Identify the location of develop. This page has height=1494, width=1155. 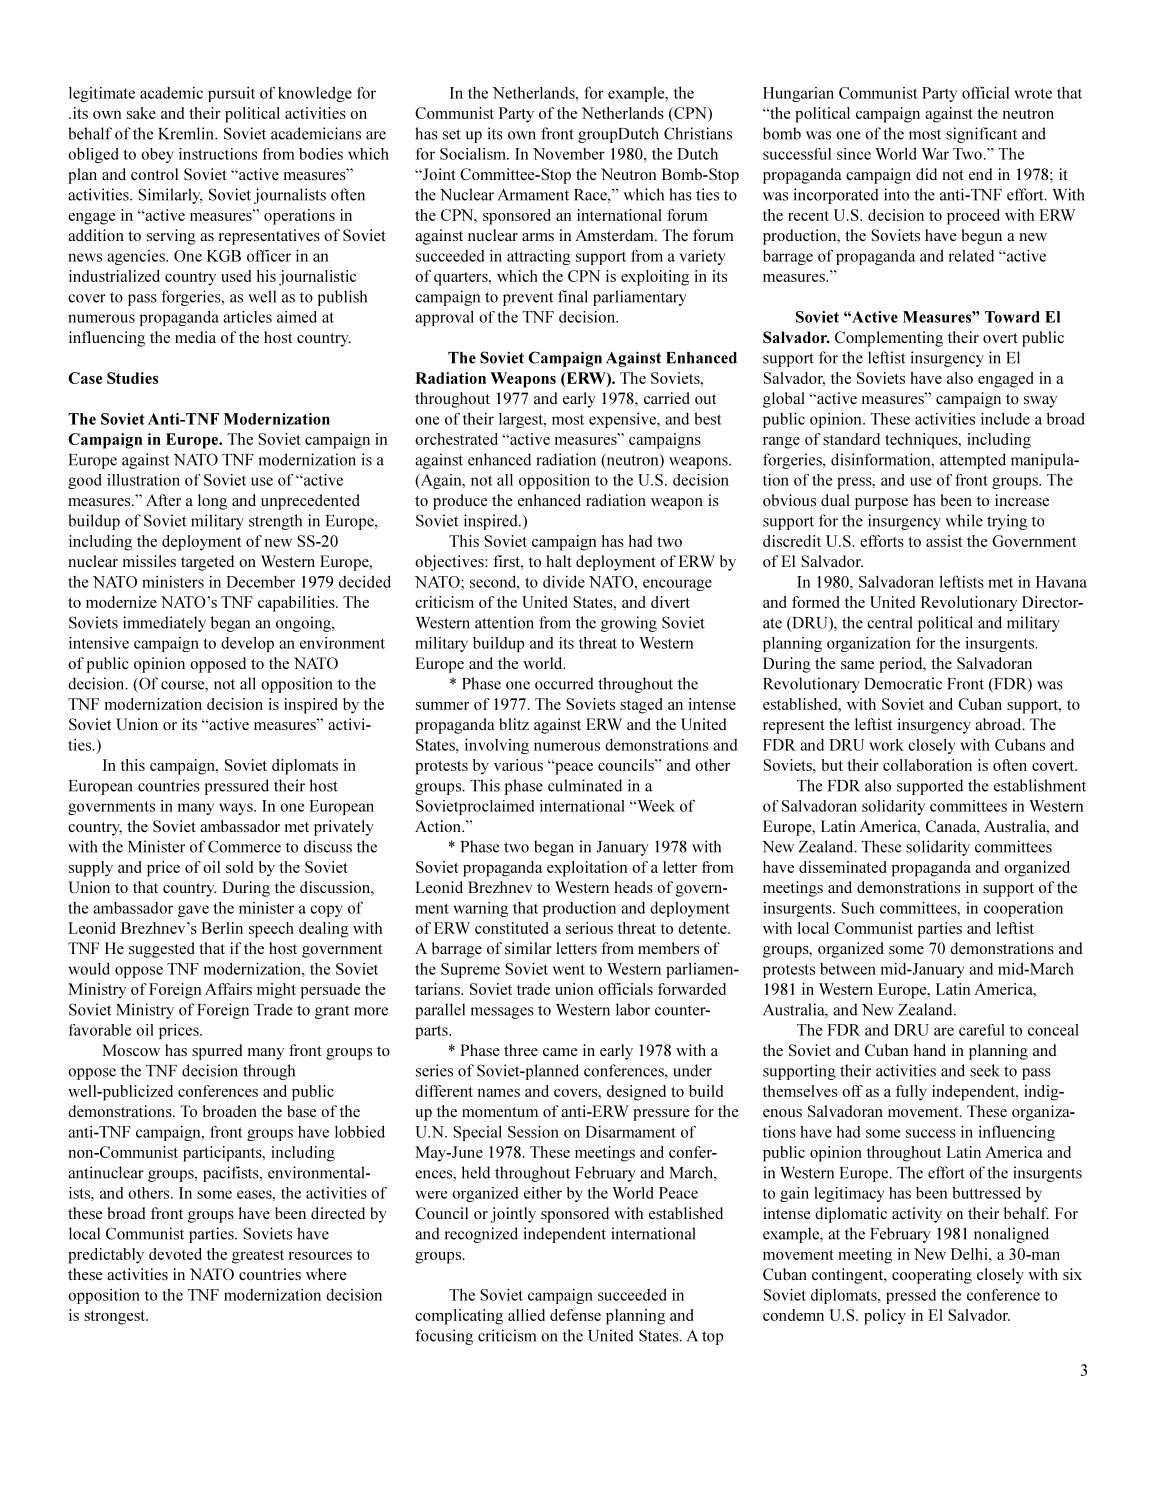
(247, 644).
